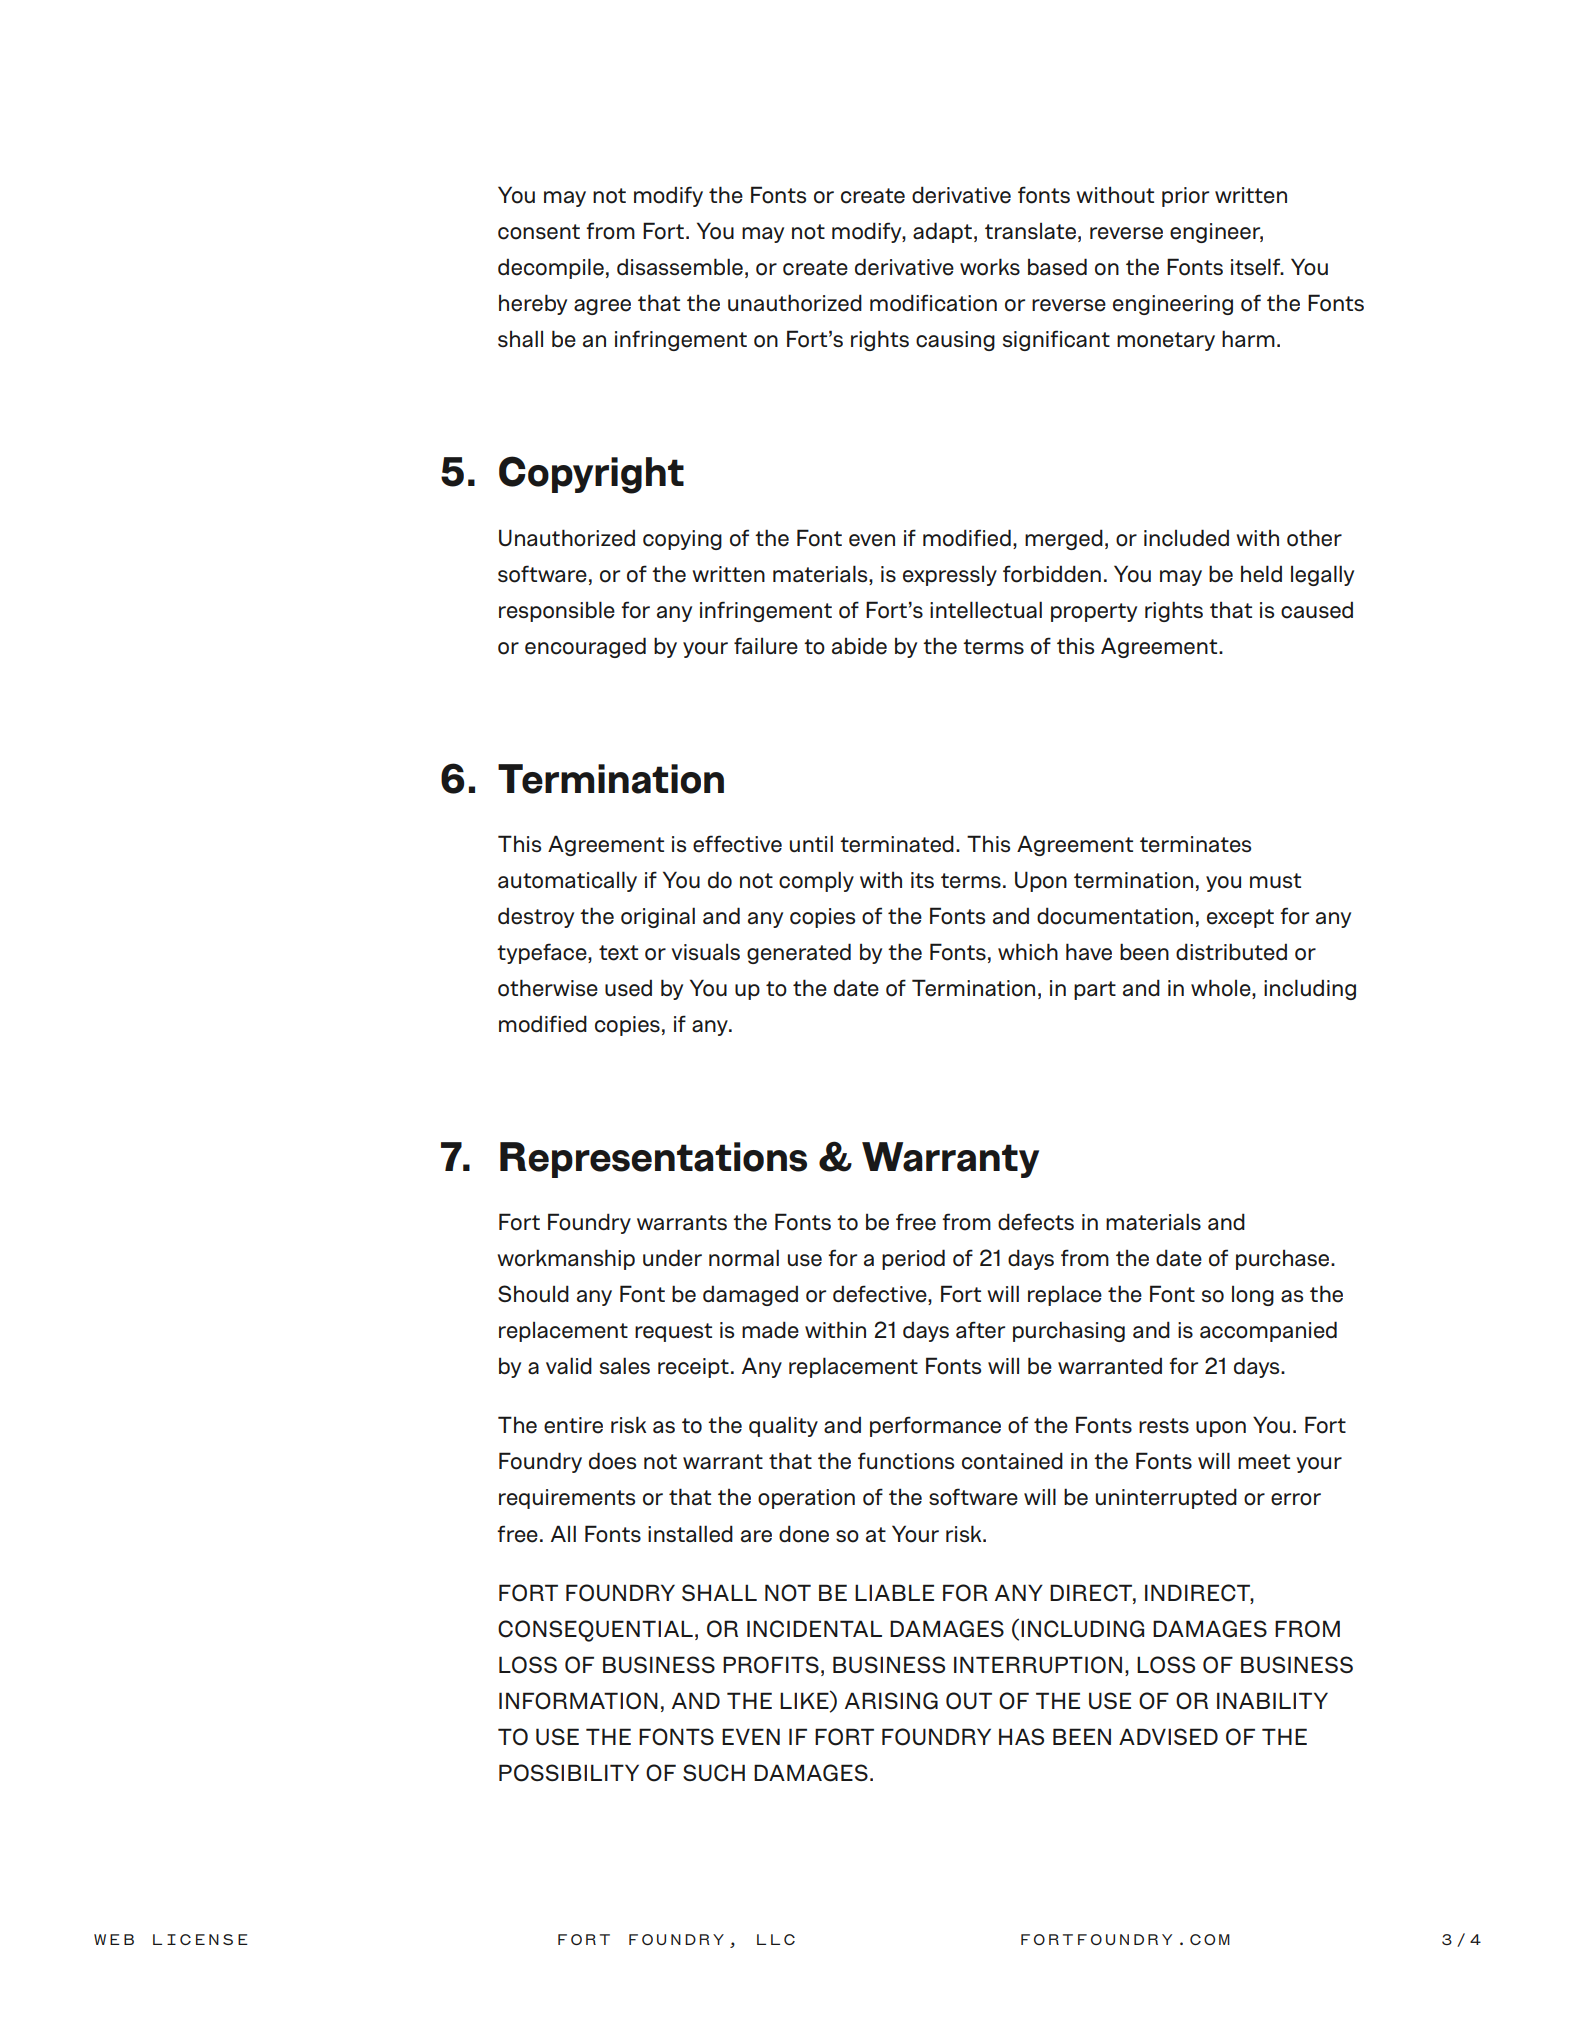 The width and height of the document is (1574, 2038). I want to click on part, so click(1095, 990).
